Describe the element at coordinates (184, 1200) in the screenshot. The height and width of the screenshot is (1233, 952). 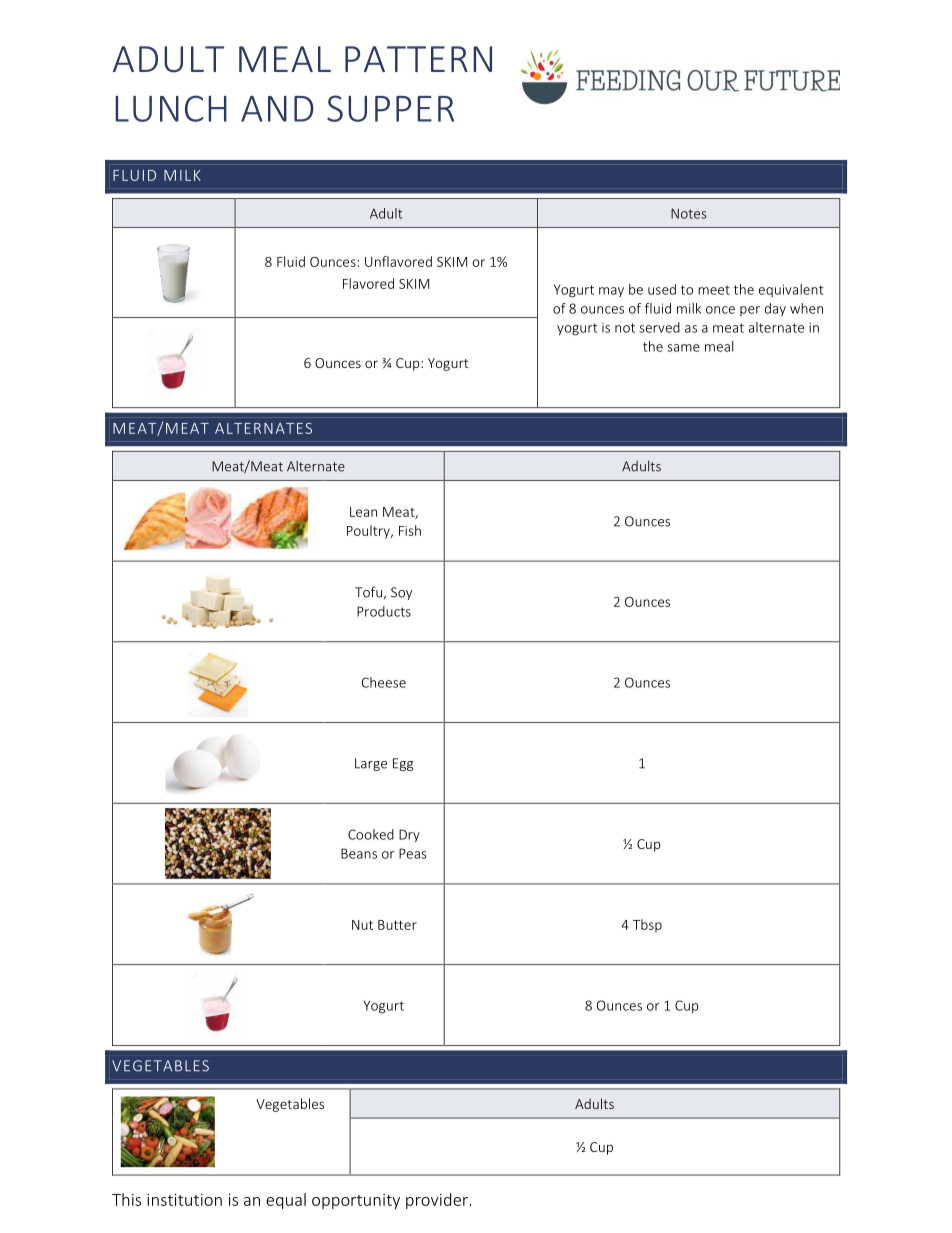
I see `institution` at that location.
